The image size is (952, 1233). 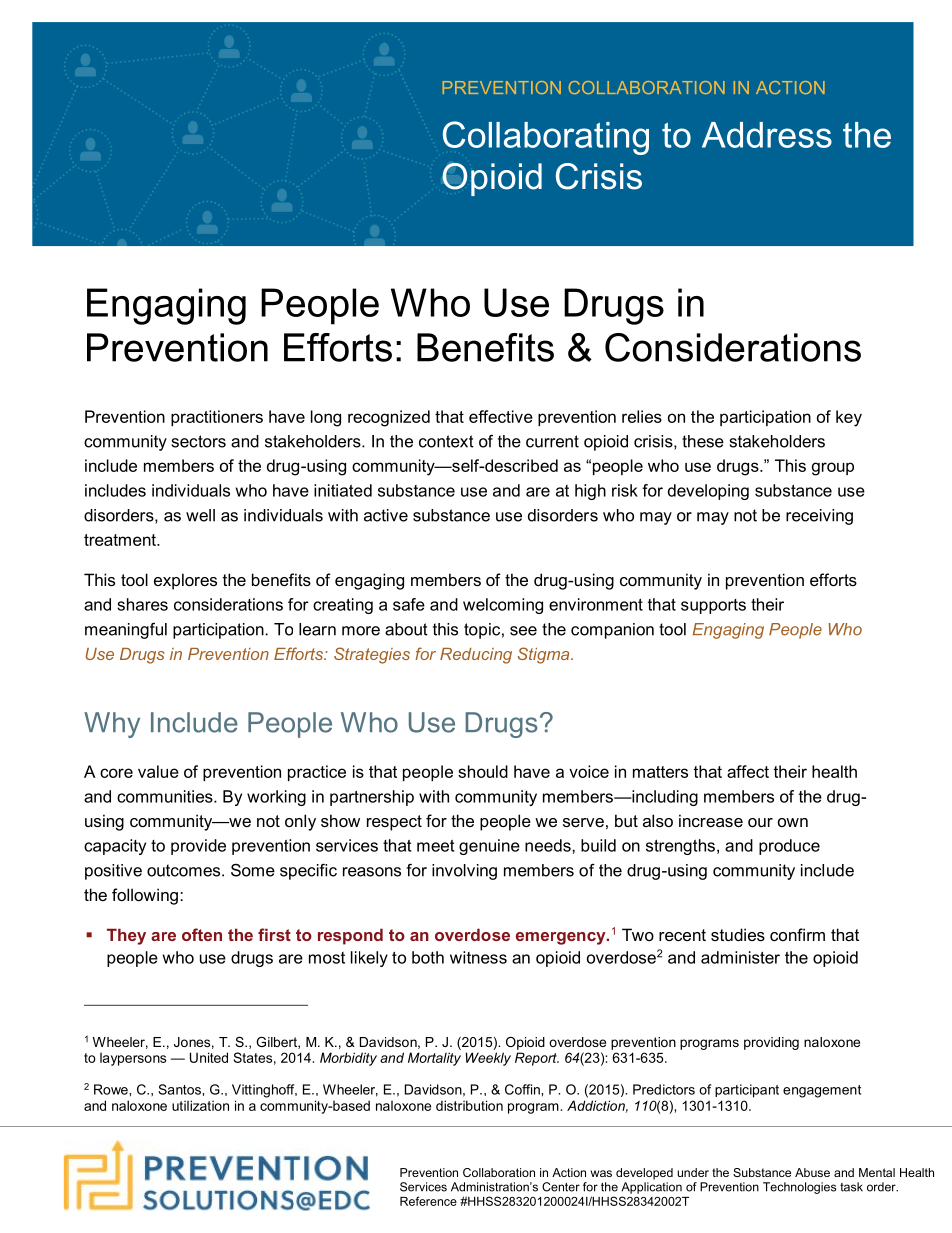 What do you see at coordinates (767, 135) in the document?
I see `Address` at bounding box center [767, 135].
